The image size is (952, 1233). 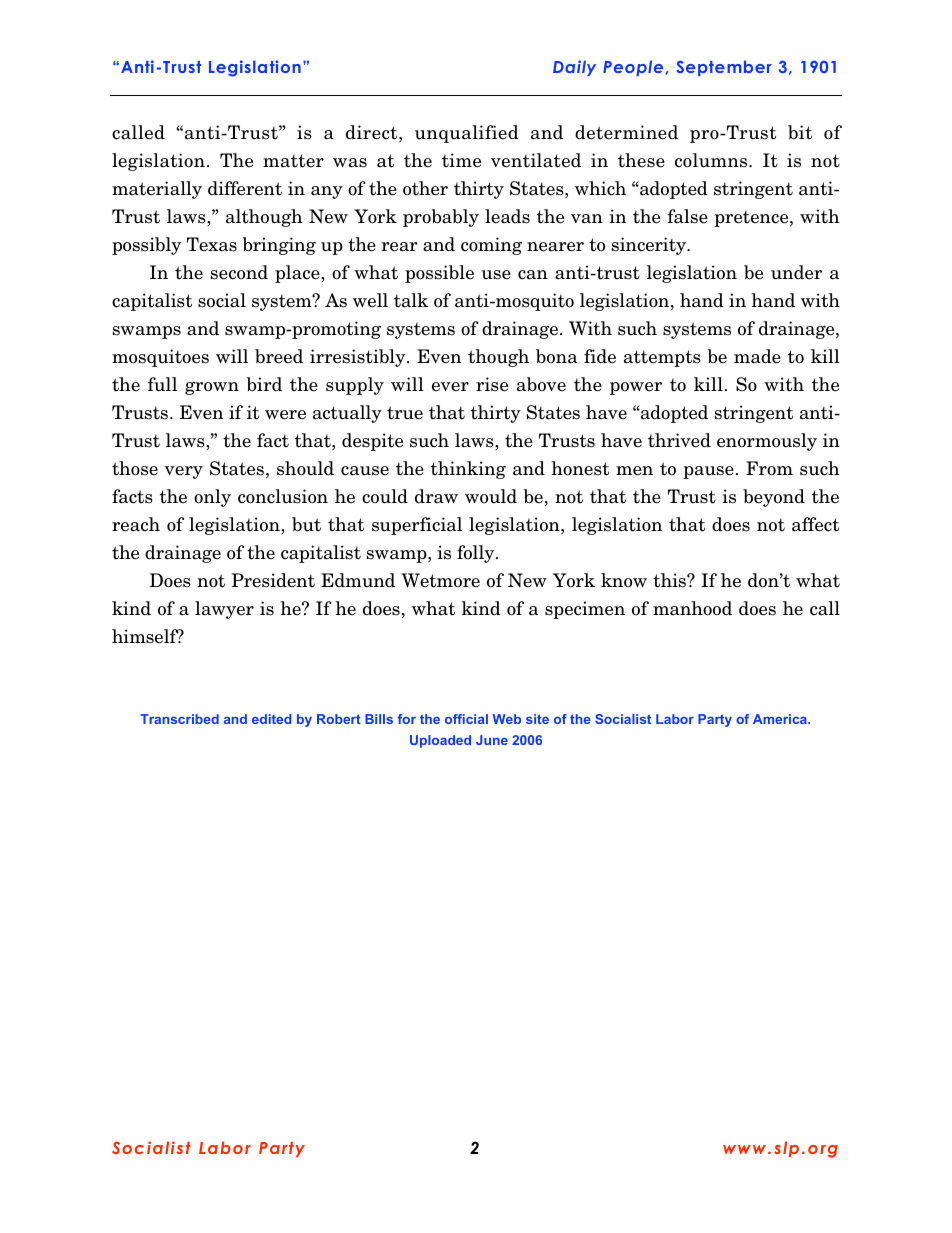 I want to click on unqualified, so click(x=467, y=134).
